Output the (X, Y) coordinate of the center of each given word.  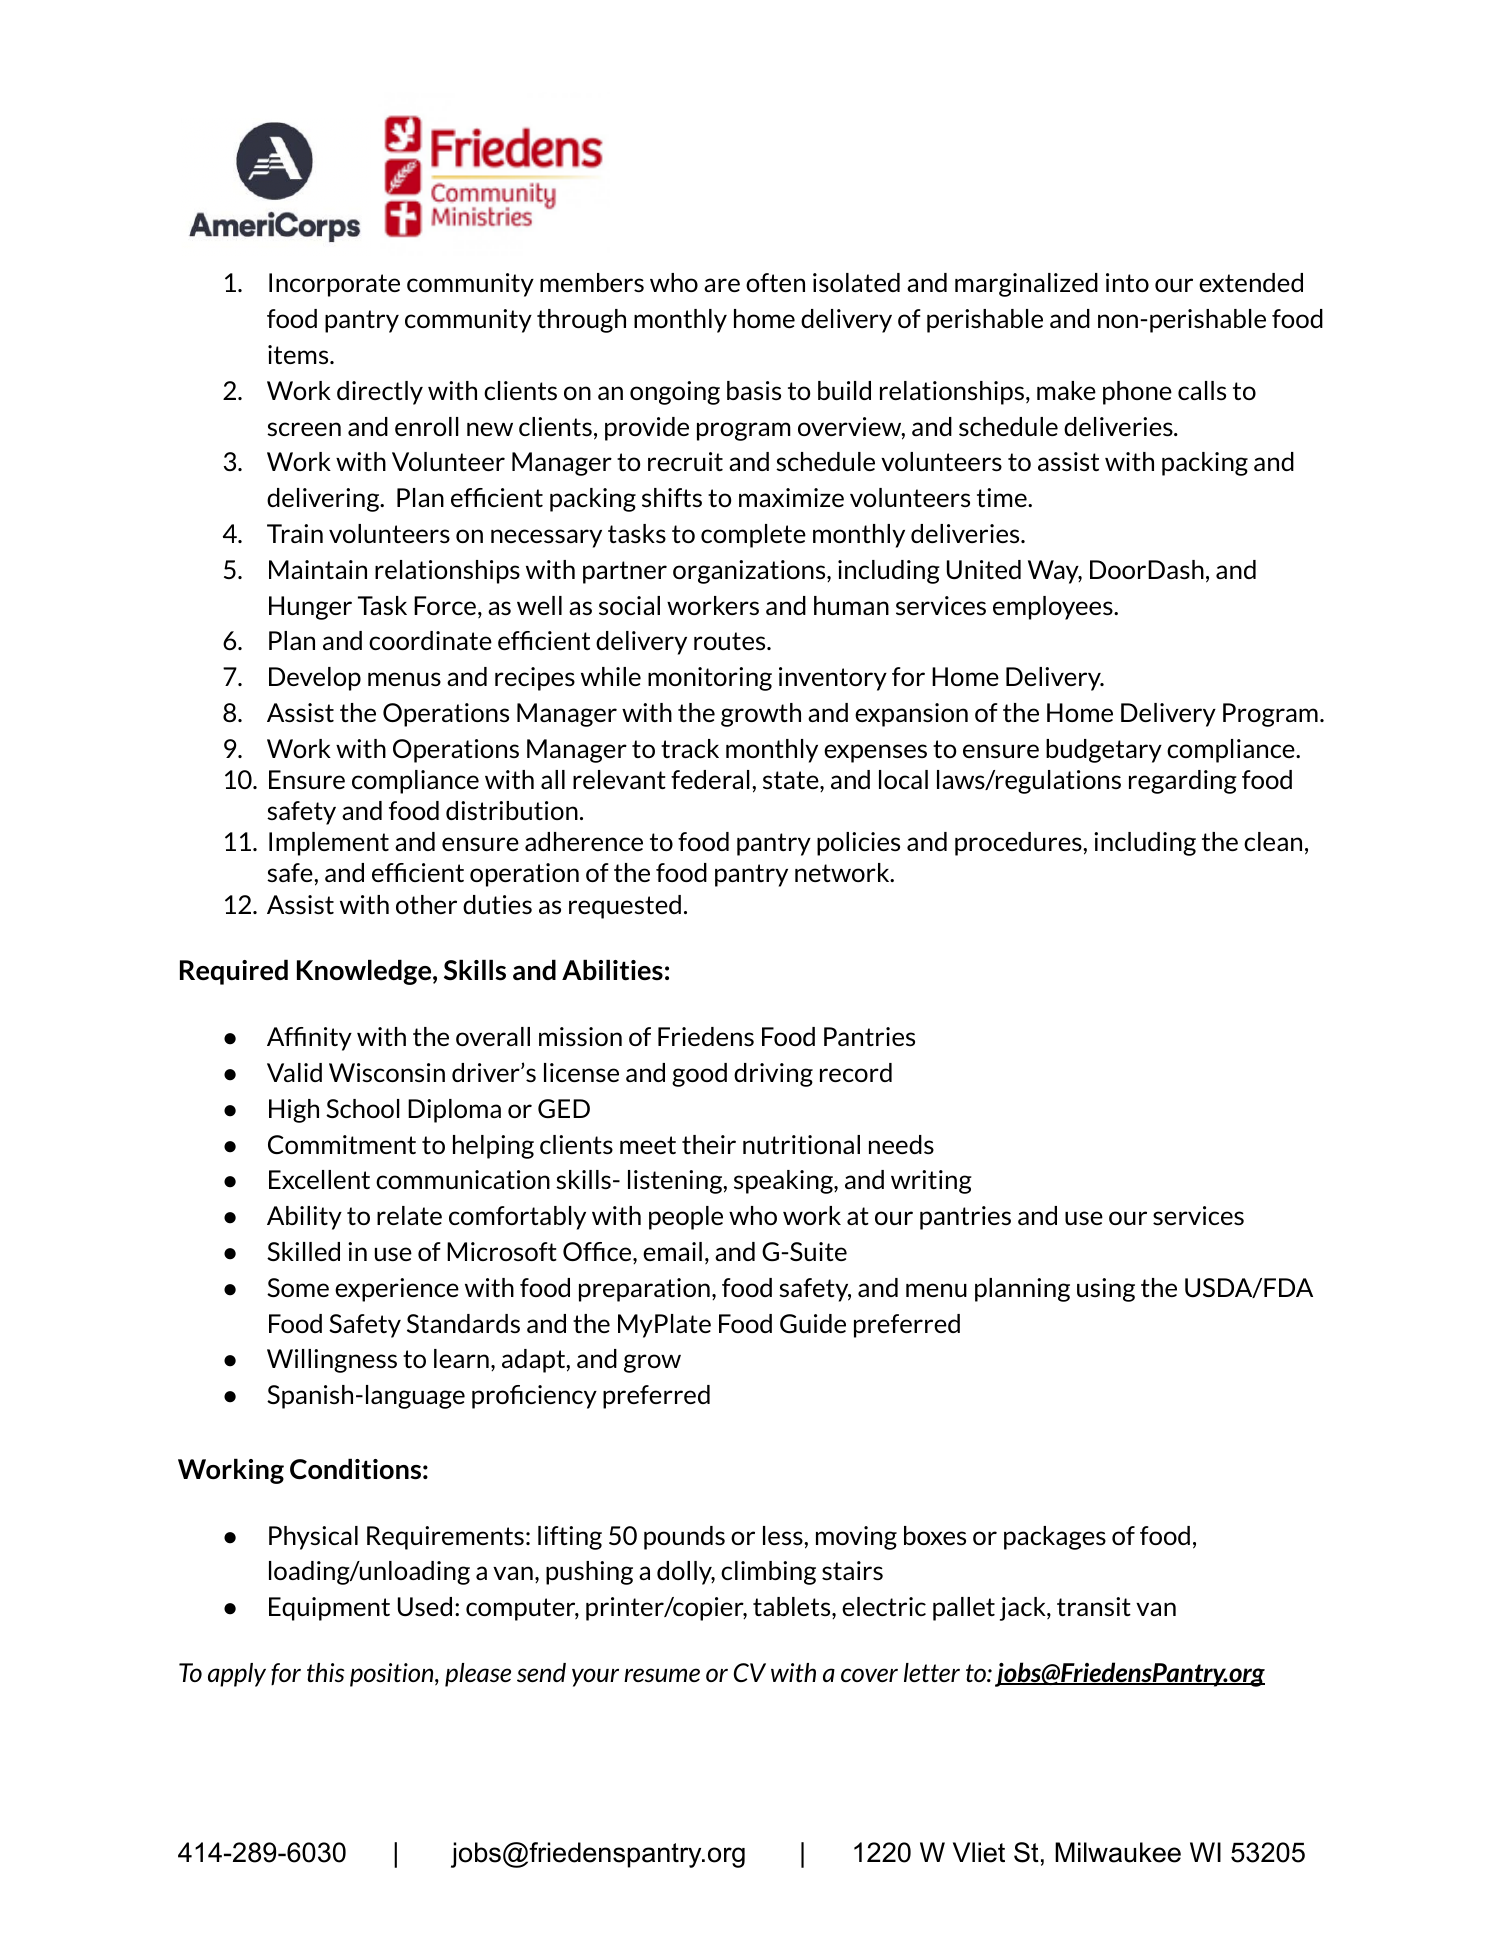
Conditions (355, 1469)
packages (1055, 1538)
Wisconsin (387, 1072)
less (784, 1535)
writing (931, 1182)
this (326, 1672)
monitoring (710, 679)
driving (773, 1075)
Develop (315, 679)
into (1127, 282)
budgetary (1104, 751)
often (775, 282)
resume (662, 1675)
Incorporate (334, 285)
